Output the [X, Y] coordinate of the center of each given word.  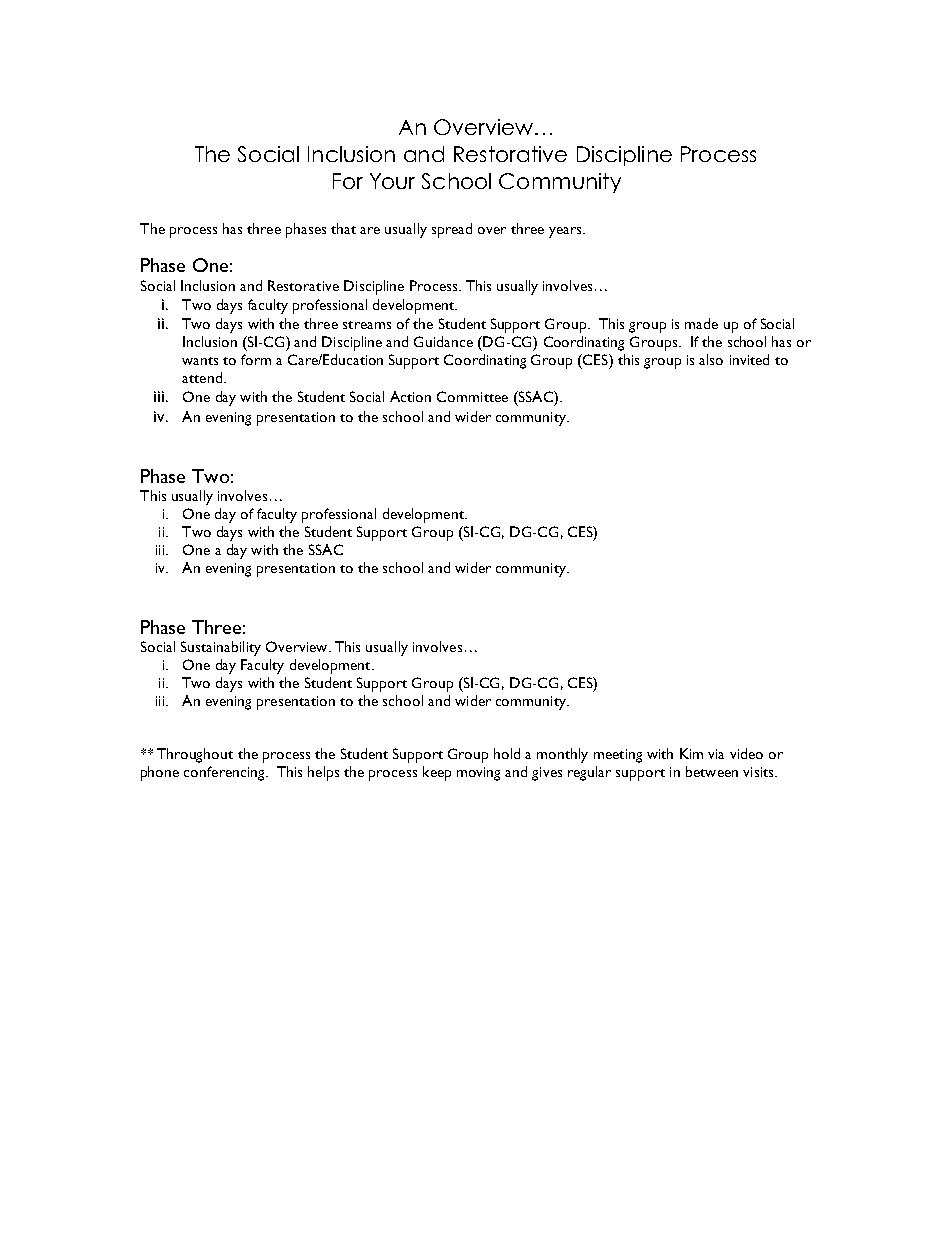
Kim [691, 753]
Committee [472, 396]
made [701, 323]
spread [452, 230]
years [566, 232]
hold [507, 753]
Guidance [443, 341]
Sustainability [221, 648]
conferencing [225, 773]
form [256, 359]
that [343, 228]
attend [202, 377]
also [711, 359]
